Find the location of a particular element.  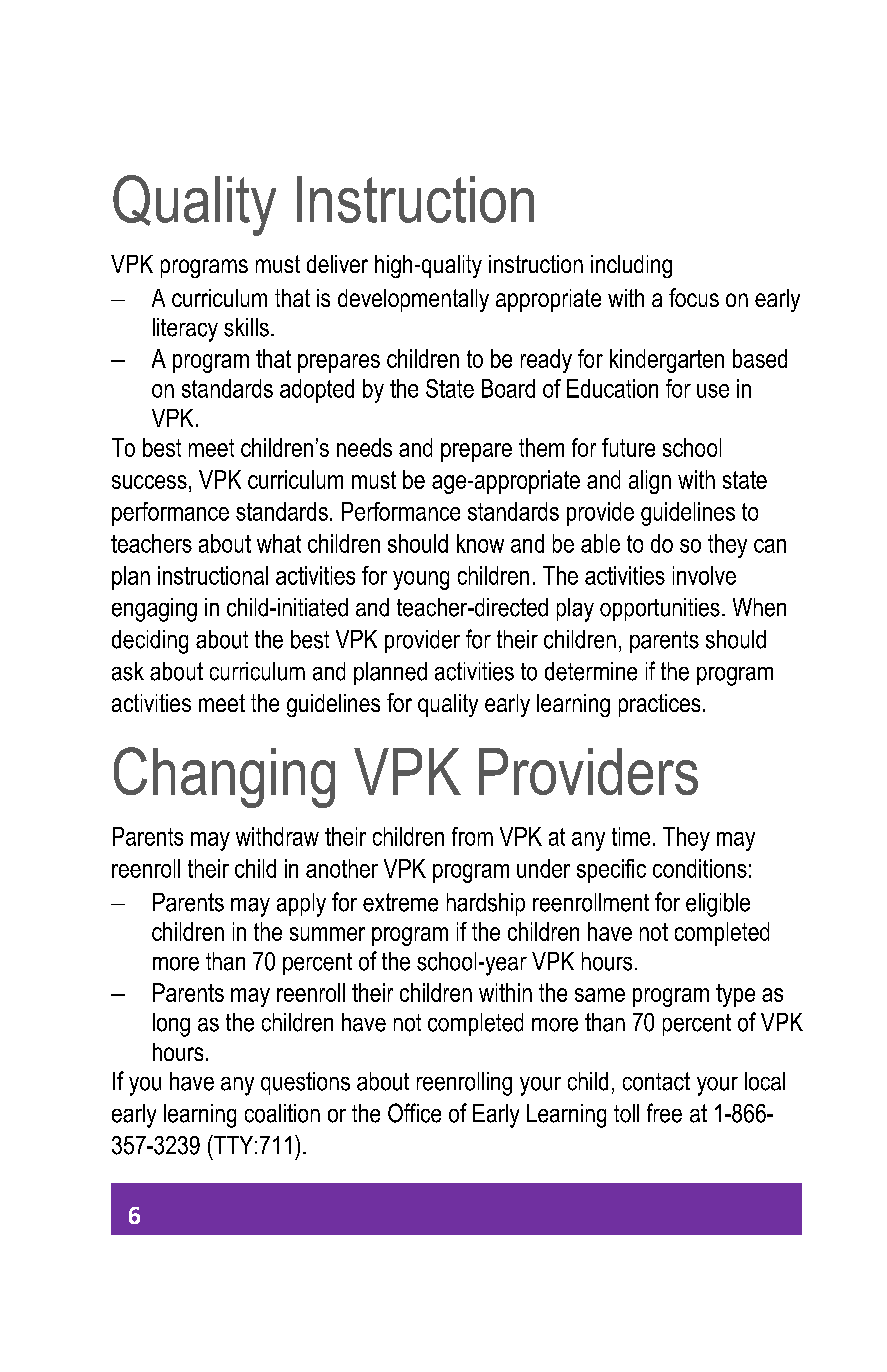

Office is located at coordinates (414, 1113).
